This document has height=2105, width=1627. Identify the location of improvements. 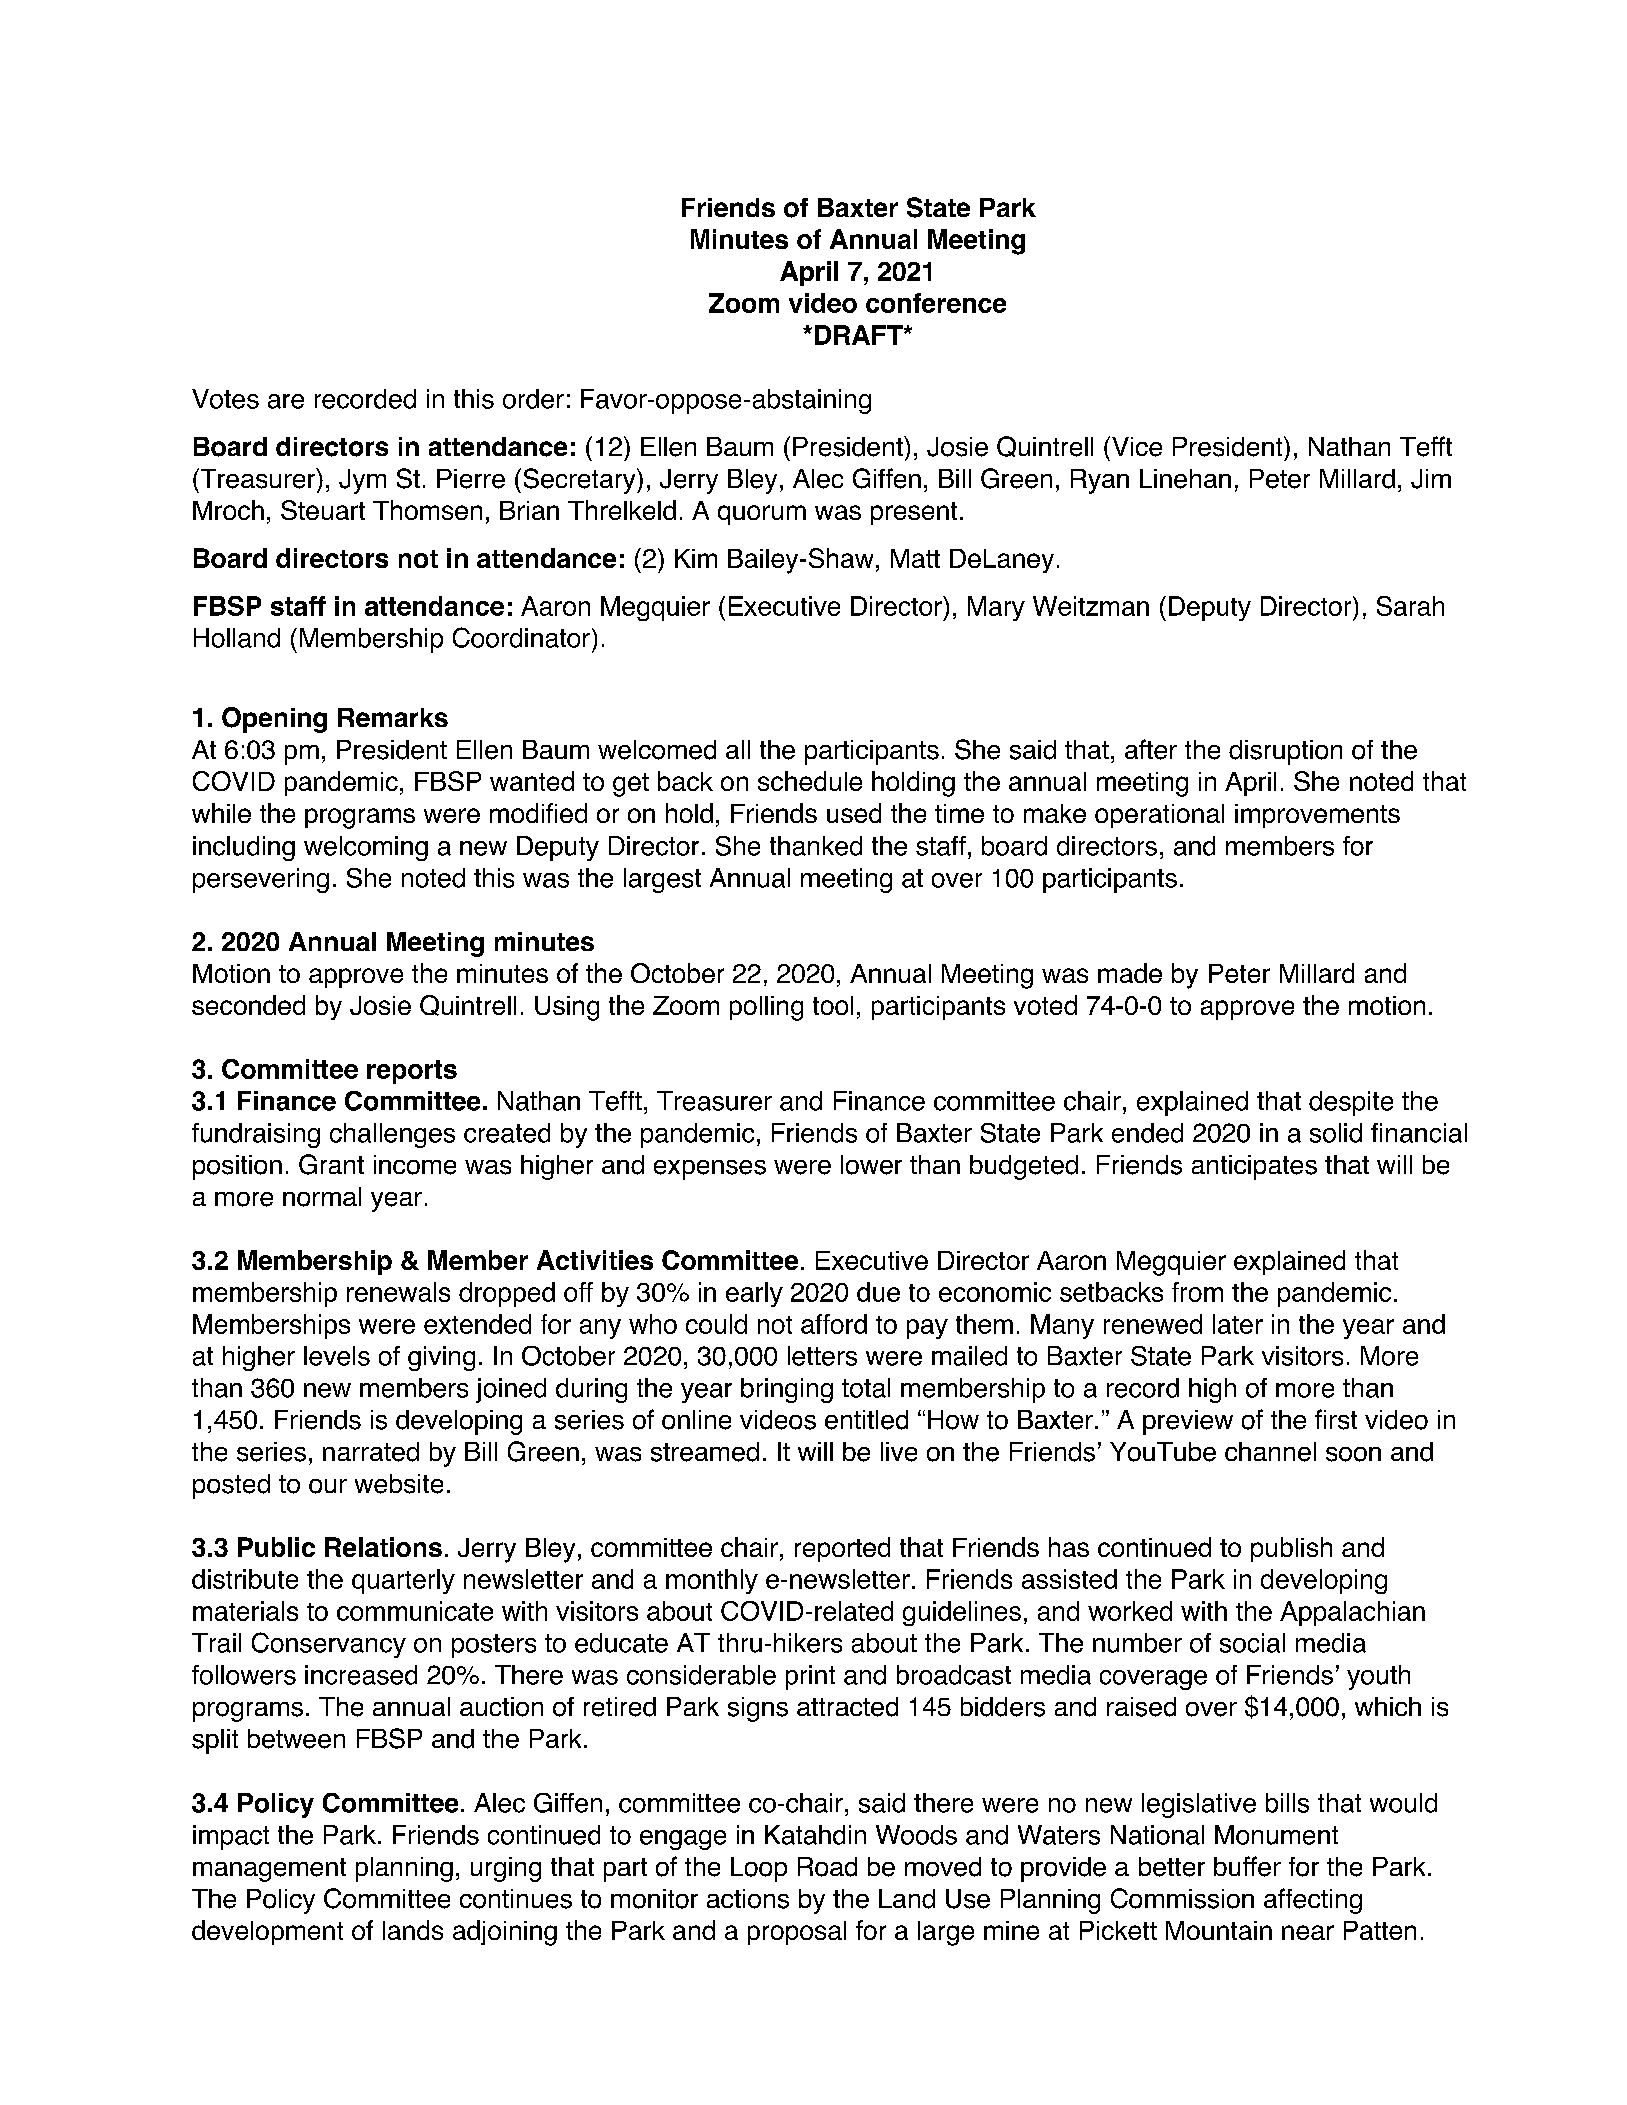
(1317, 816).
